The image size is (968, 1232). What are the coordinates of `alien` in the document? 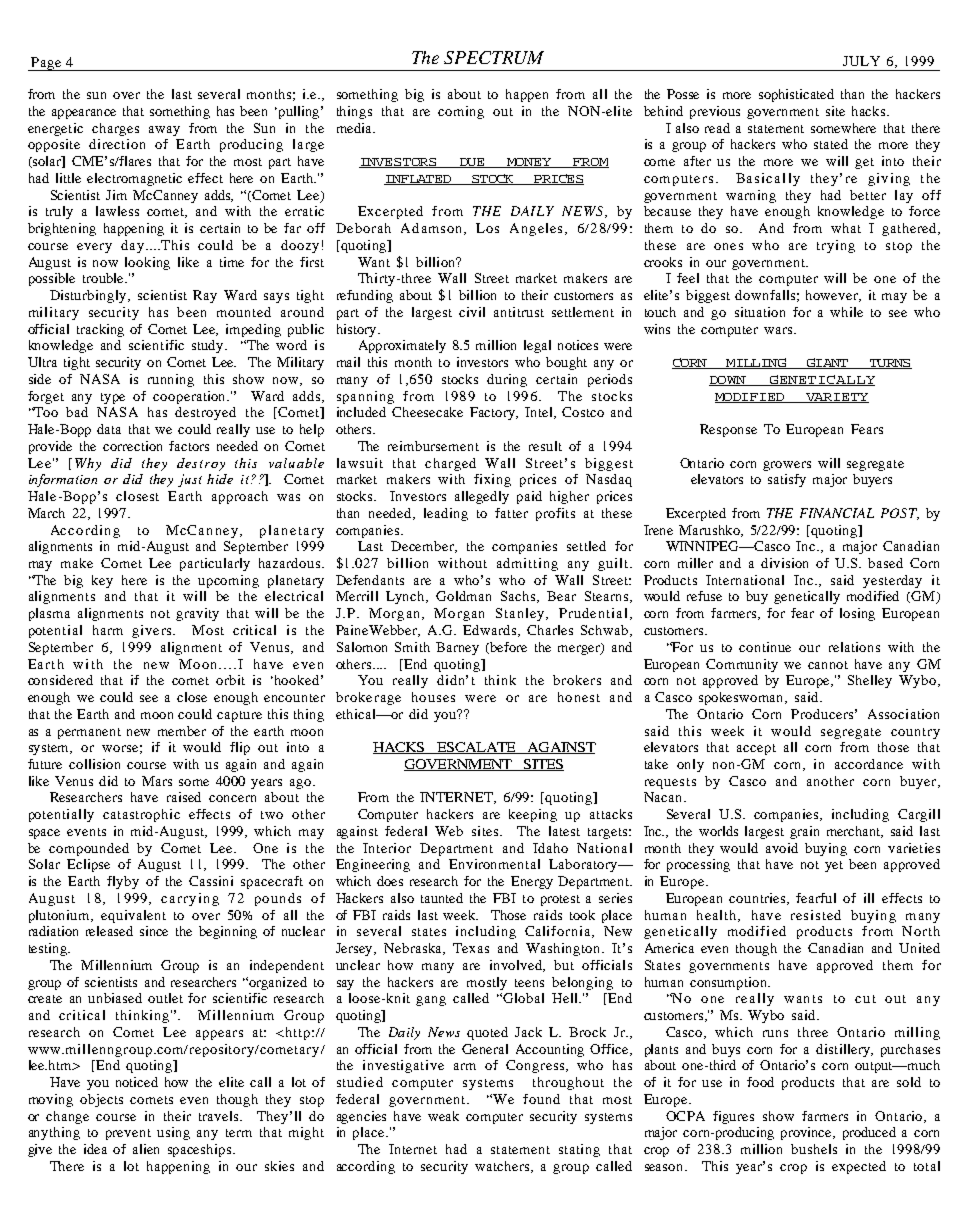 It's located at (146, 1149).
